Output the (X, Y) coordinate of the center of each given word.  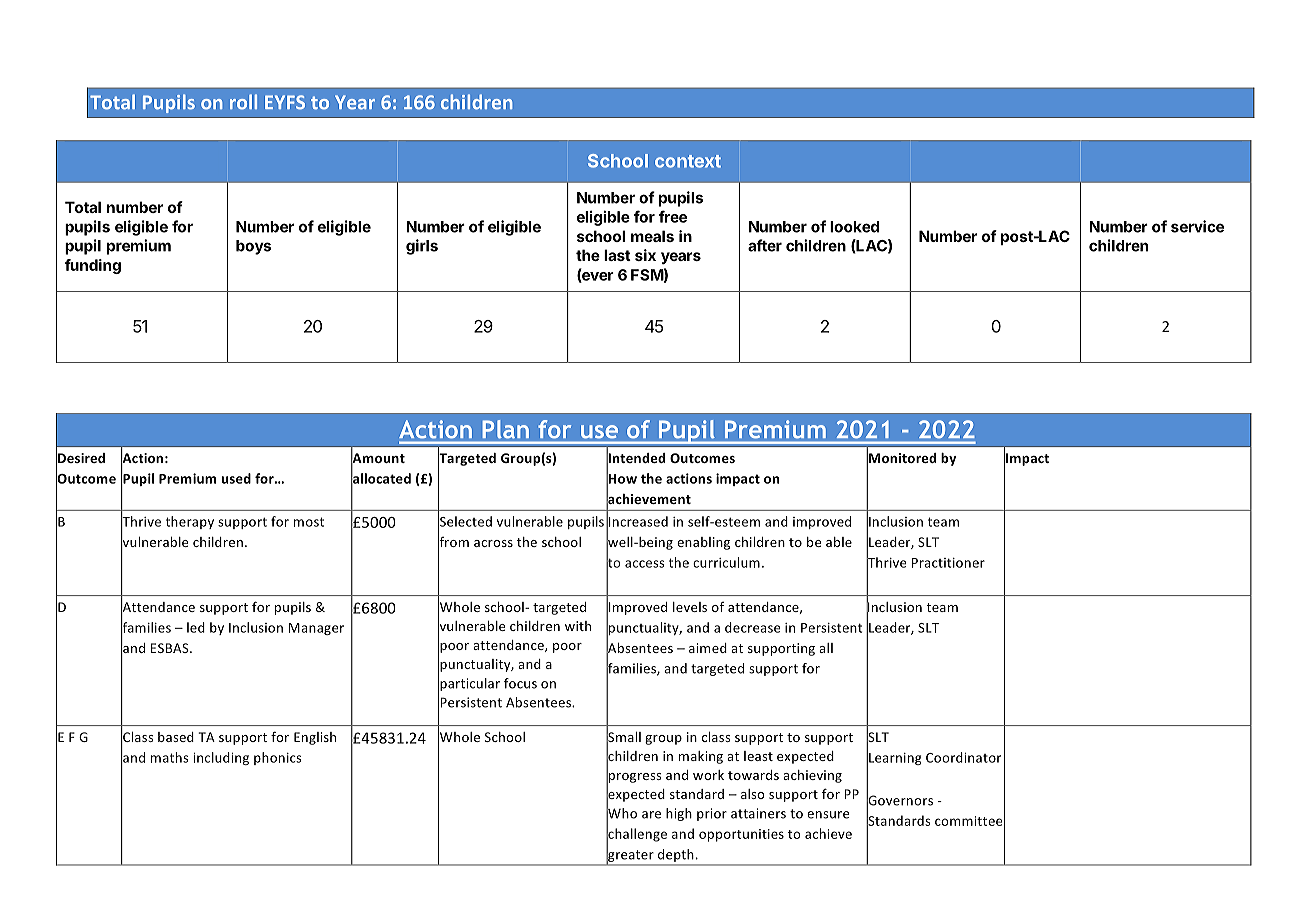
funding (93, 266)
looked (854, 227)
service (1197, 226)
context (688, 161)
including (221, 758)
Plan (506, 429)
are (651, 815)
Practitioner (948, 563)
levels (690, 607)
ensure (828, 815)
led (196, 627)
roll (243, 102)
